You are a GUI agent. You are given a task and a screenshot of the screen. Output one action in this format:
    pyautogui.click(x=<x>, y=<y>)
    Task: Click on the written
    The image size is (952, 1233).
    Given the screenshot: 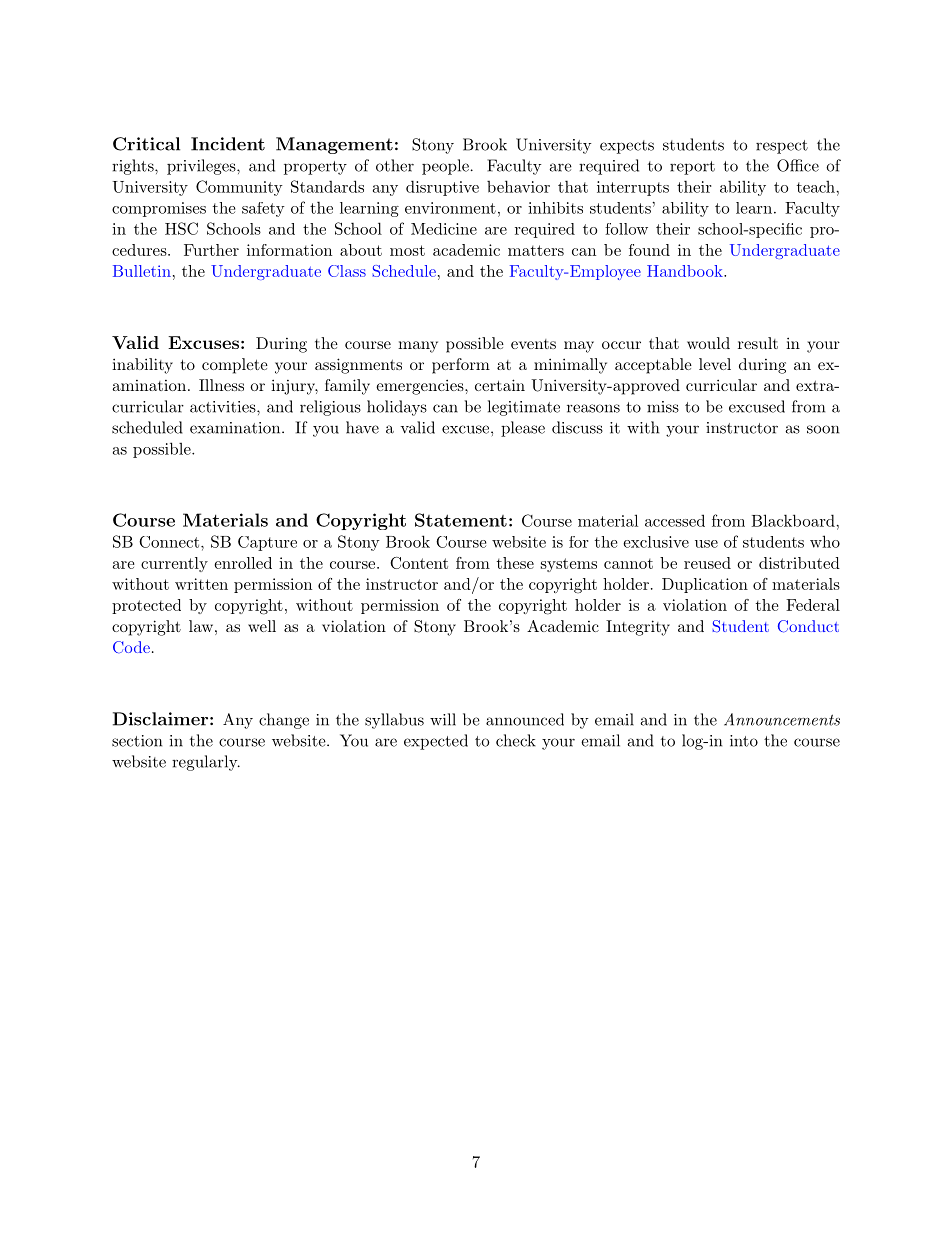 What is the action you would take?
    pyautogui.click(x=201, y=584)
